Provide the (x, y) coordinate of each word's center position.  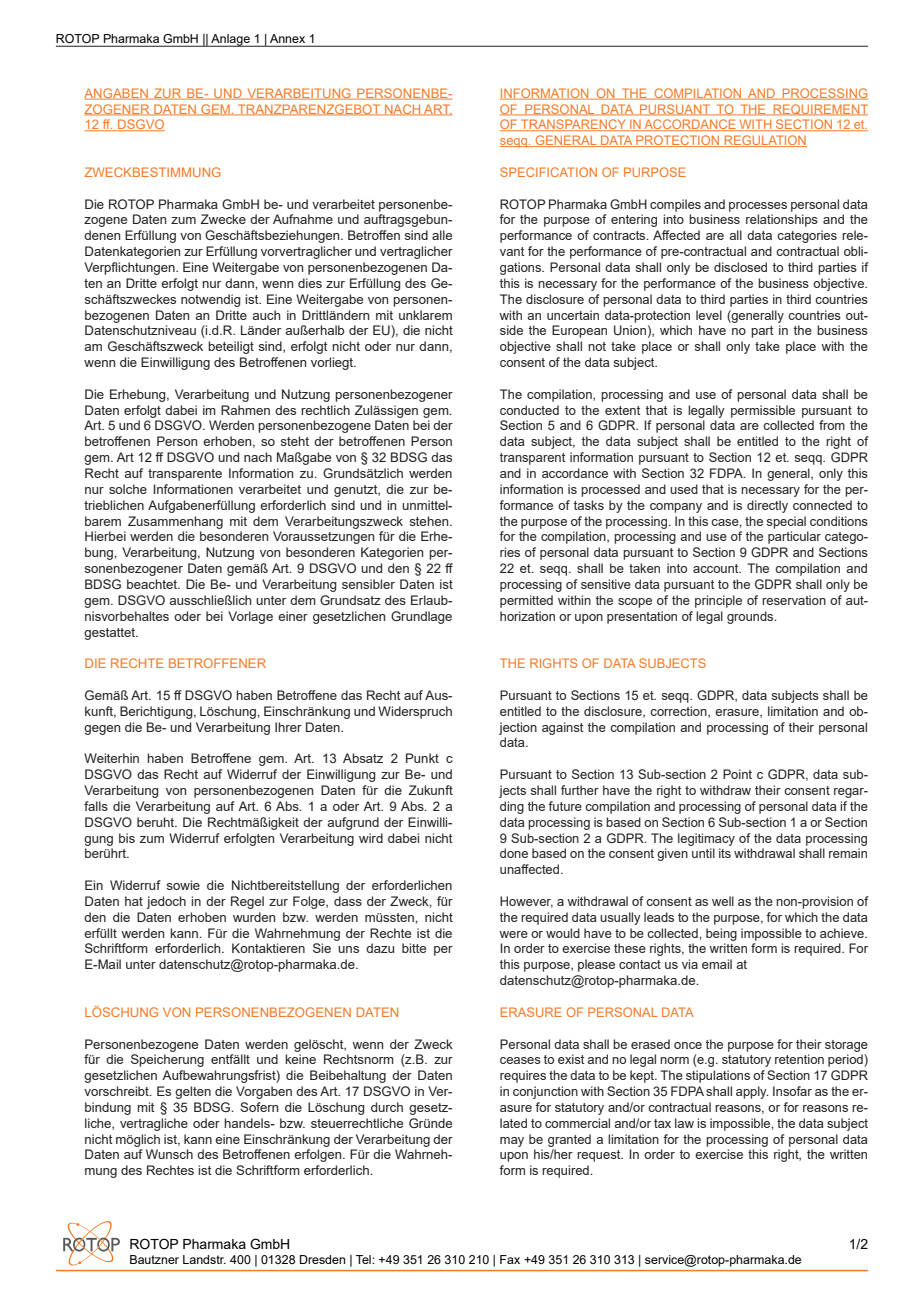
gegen (102, 730)
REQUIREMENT (819, 110)
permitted (526, 601)
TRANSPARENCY (573, 125)
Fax (510, 1259)
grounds (751, 617)
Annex (287, 38)
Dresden (322, 1259)
